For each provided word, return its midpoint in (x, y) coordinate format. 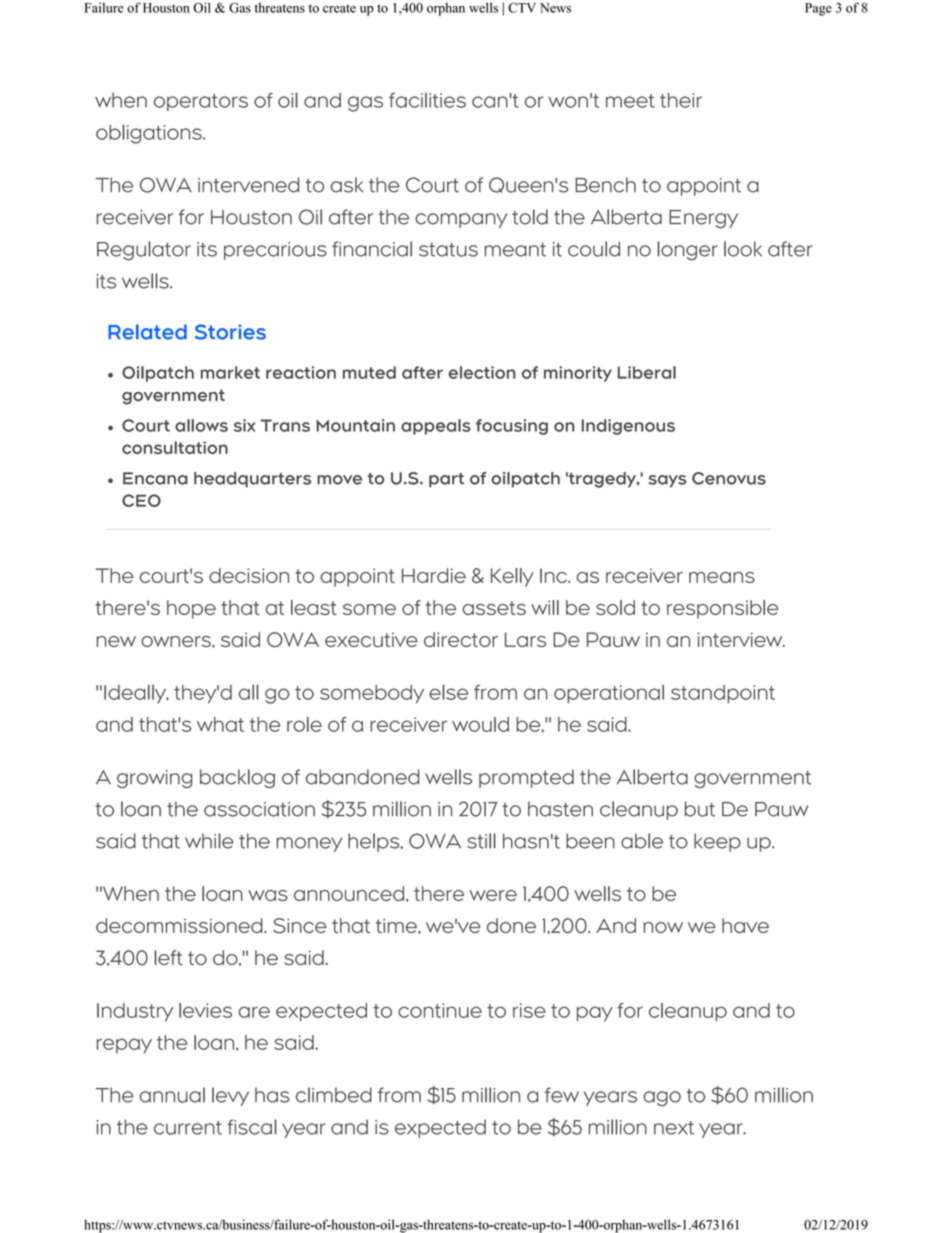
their (681, 100)
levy (230, 1096)
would (480, 724)
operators (201, 102)
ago (662, 1098)
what (220, 724)
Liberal (647, 372)
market (230, 372)
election (482, 372)
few (562, 1095)
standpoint (723, 694)
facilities (427, 100)
